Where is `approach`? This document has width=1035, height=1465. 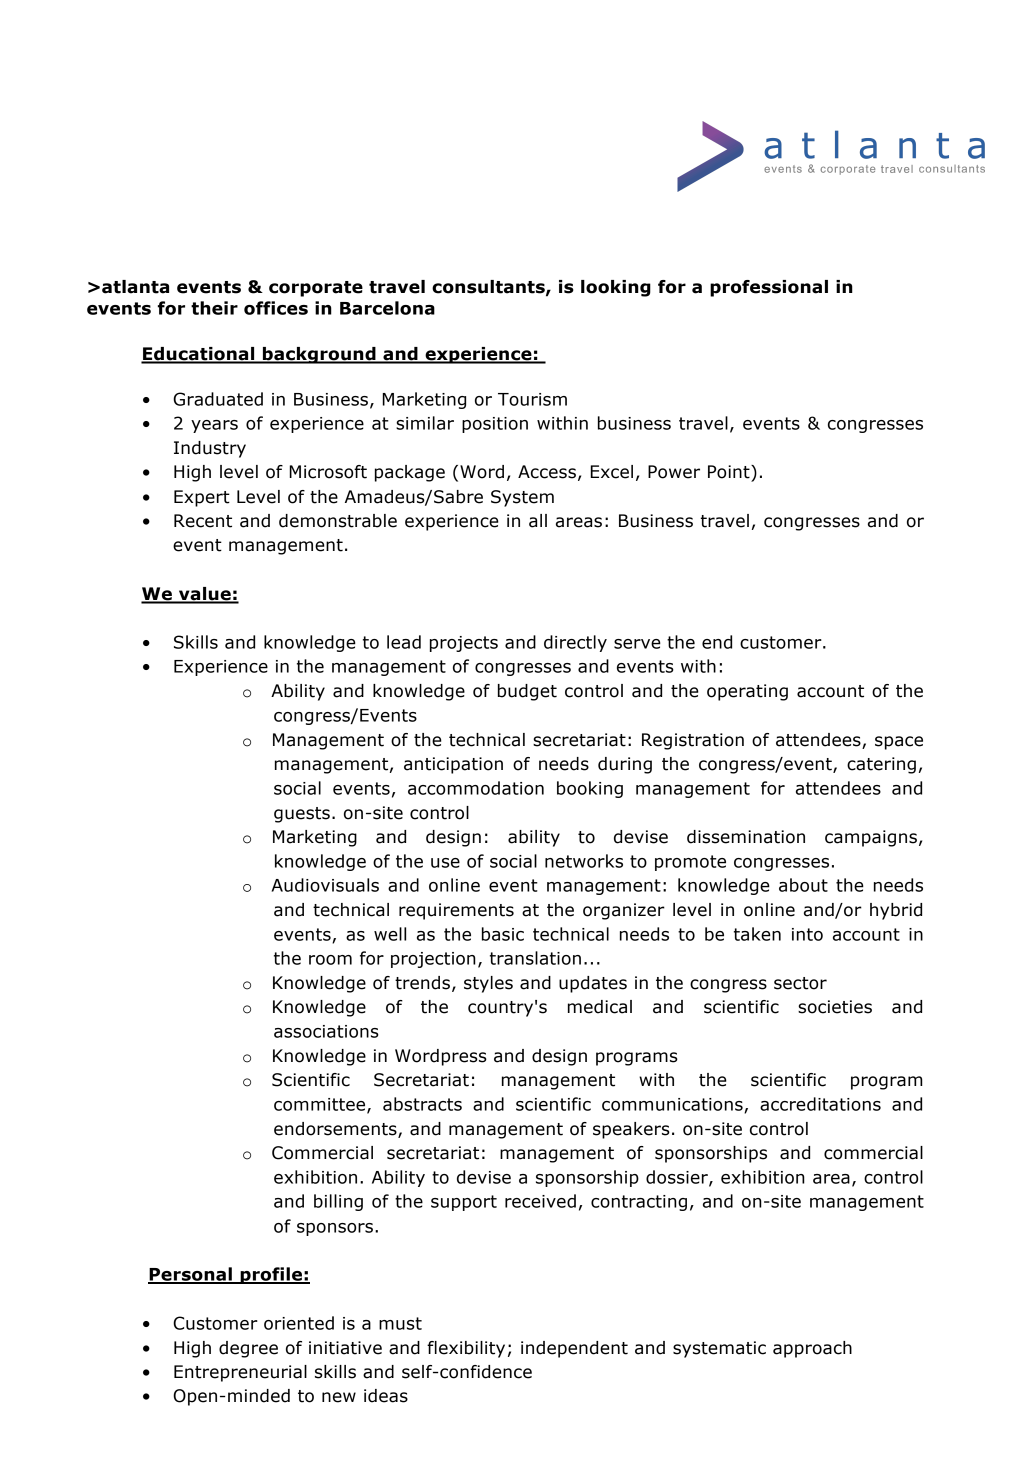
approach is located at coordinates (812, 1349).
